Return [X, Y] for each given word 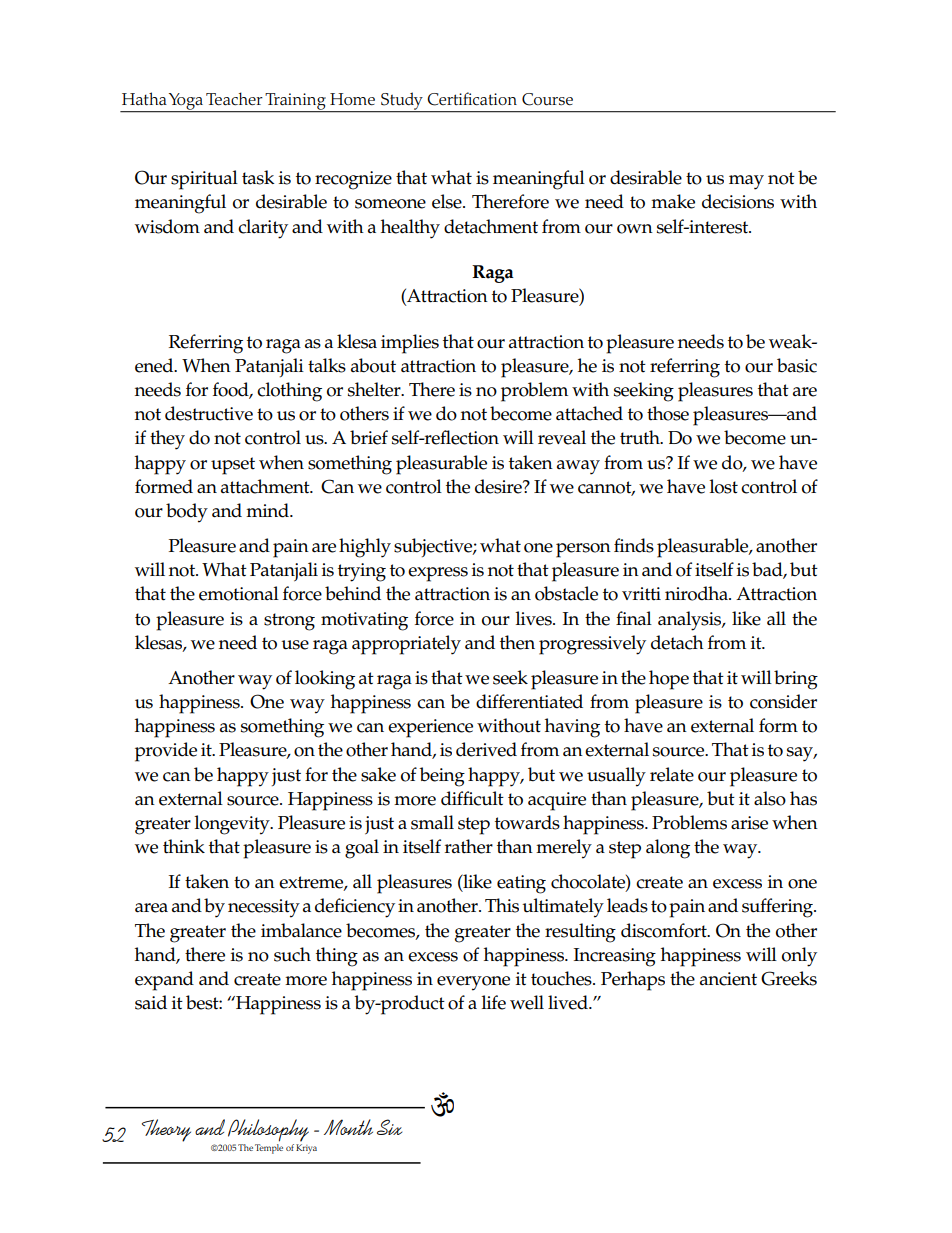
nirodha [697, 593]
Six [389, 1127]
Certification [472, 99]
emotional [239, 593]
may [746, 182]
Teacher [234, 99]
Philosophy [268, 1130]
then [517, 642]
